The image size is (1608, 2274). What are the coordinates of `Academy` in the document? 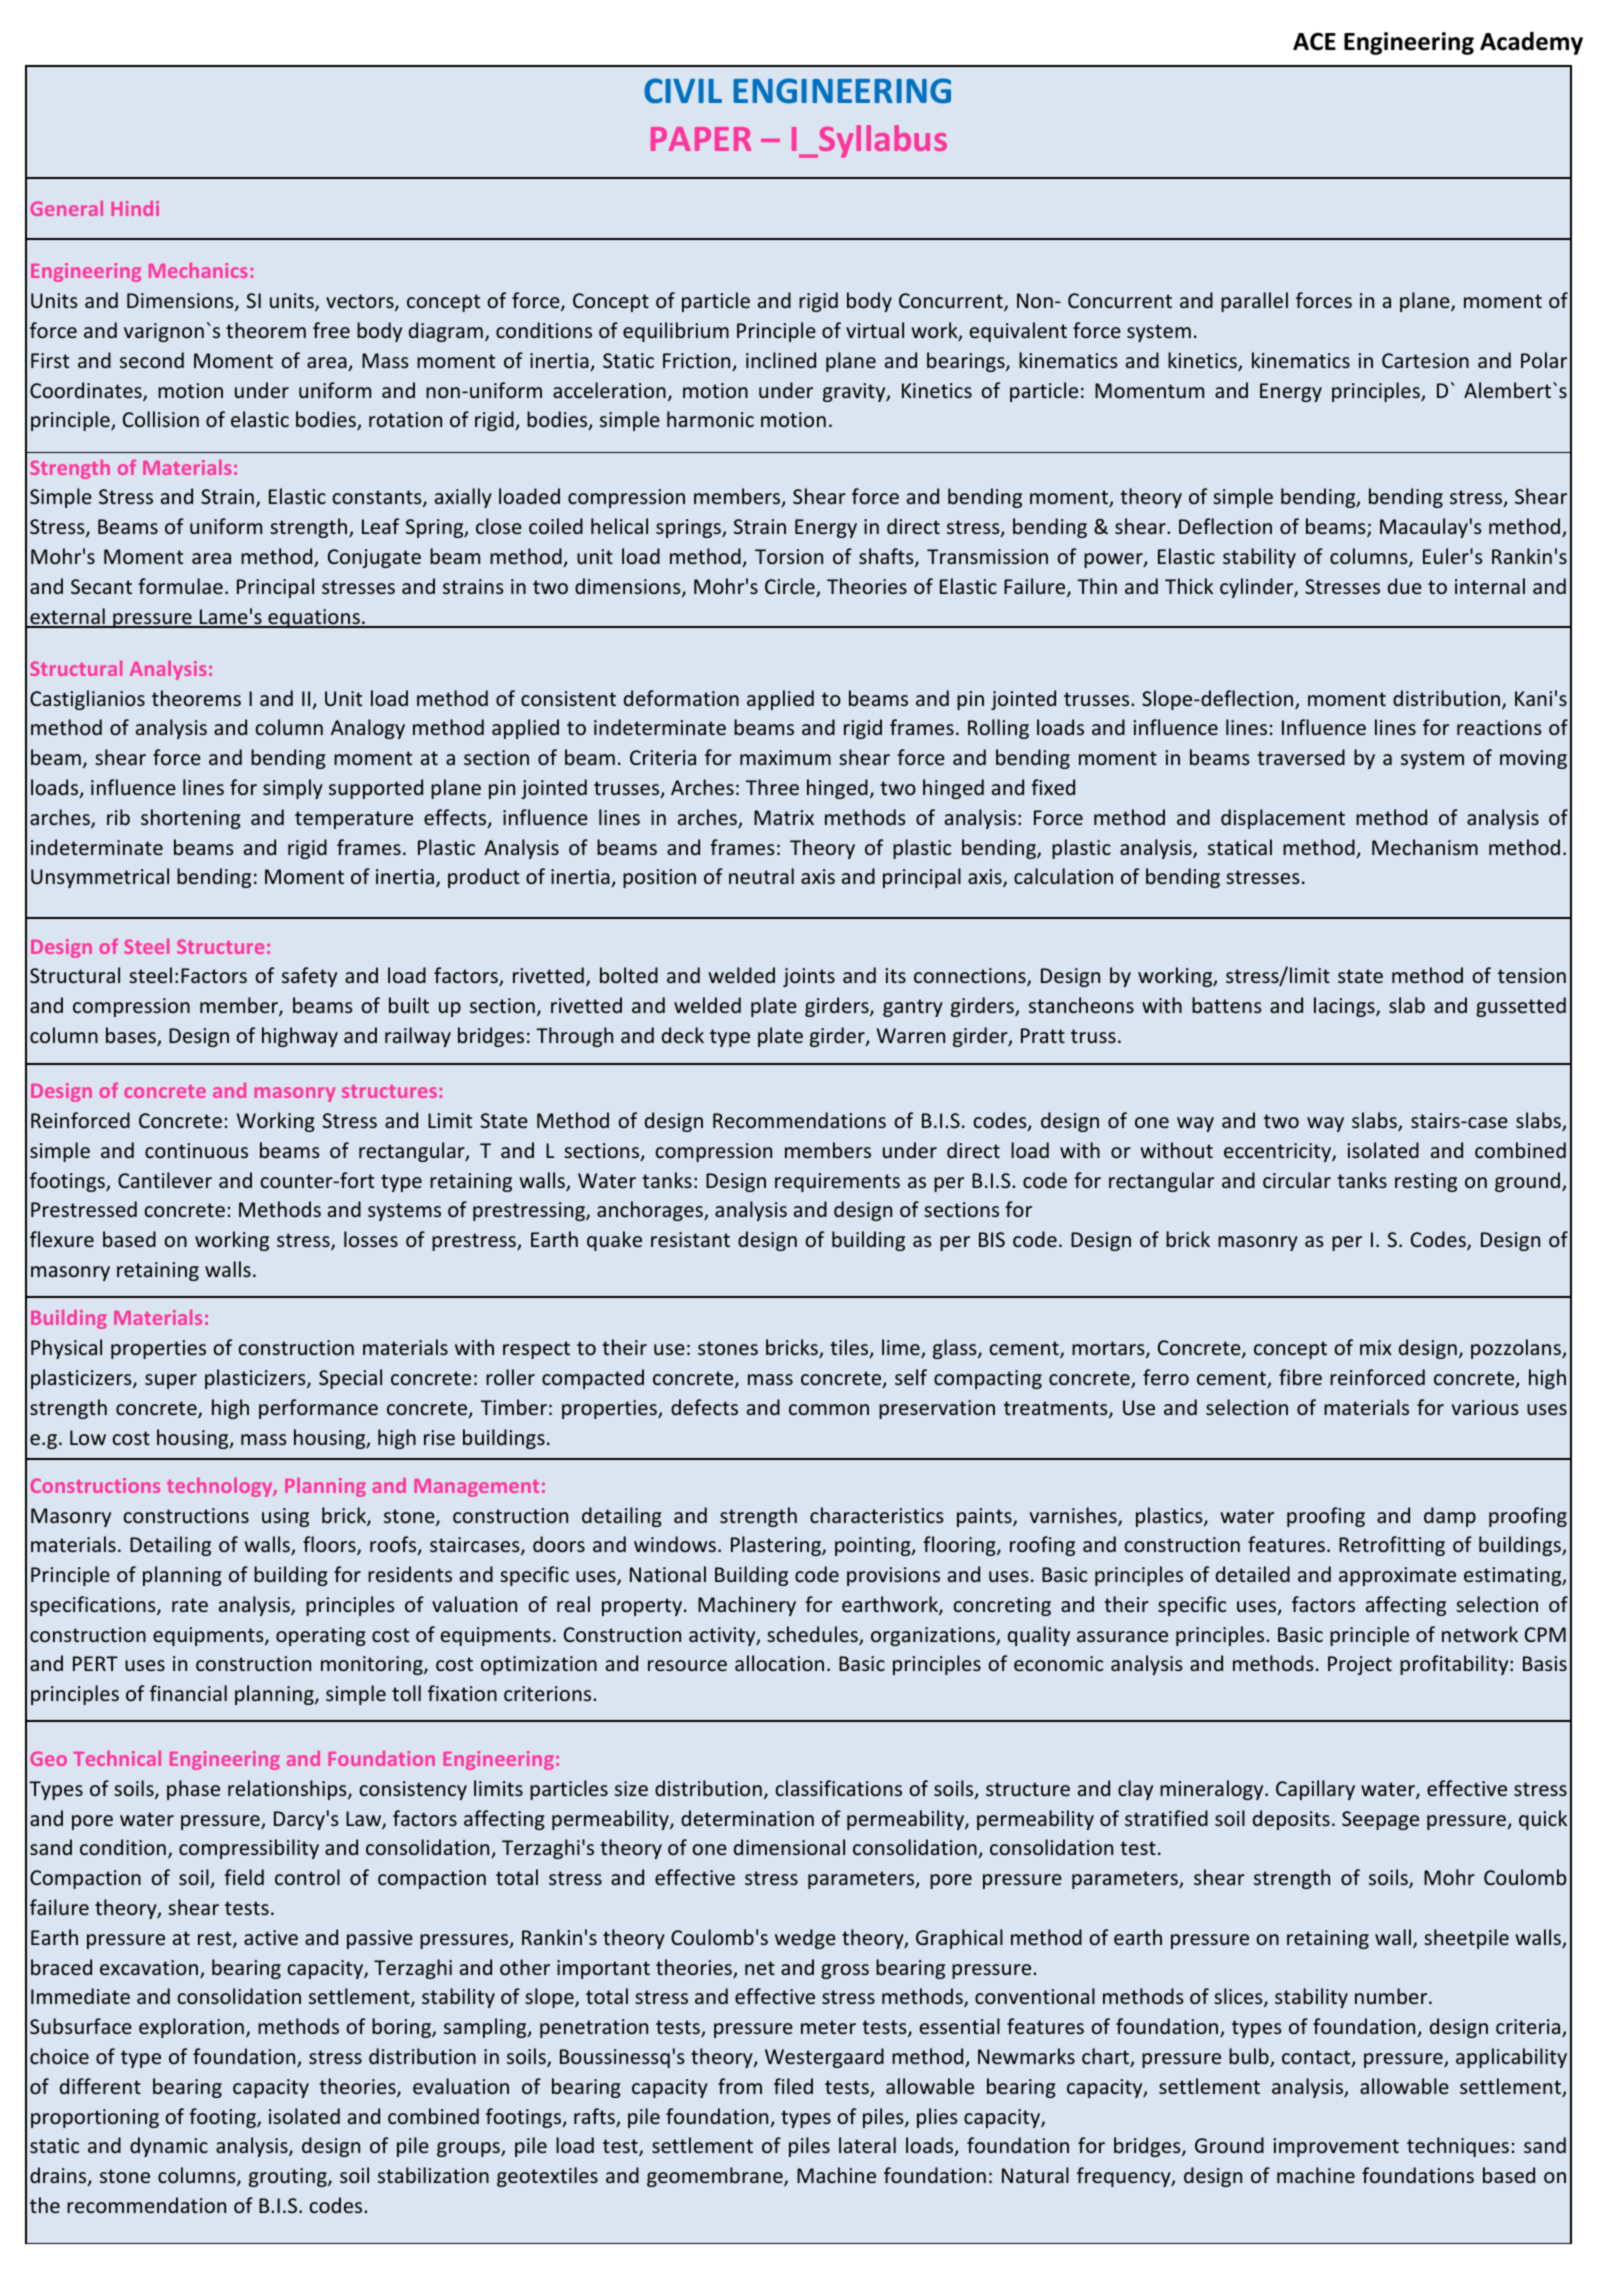 It's located at (1531, 43).
